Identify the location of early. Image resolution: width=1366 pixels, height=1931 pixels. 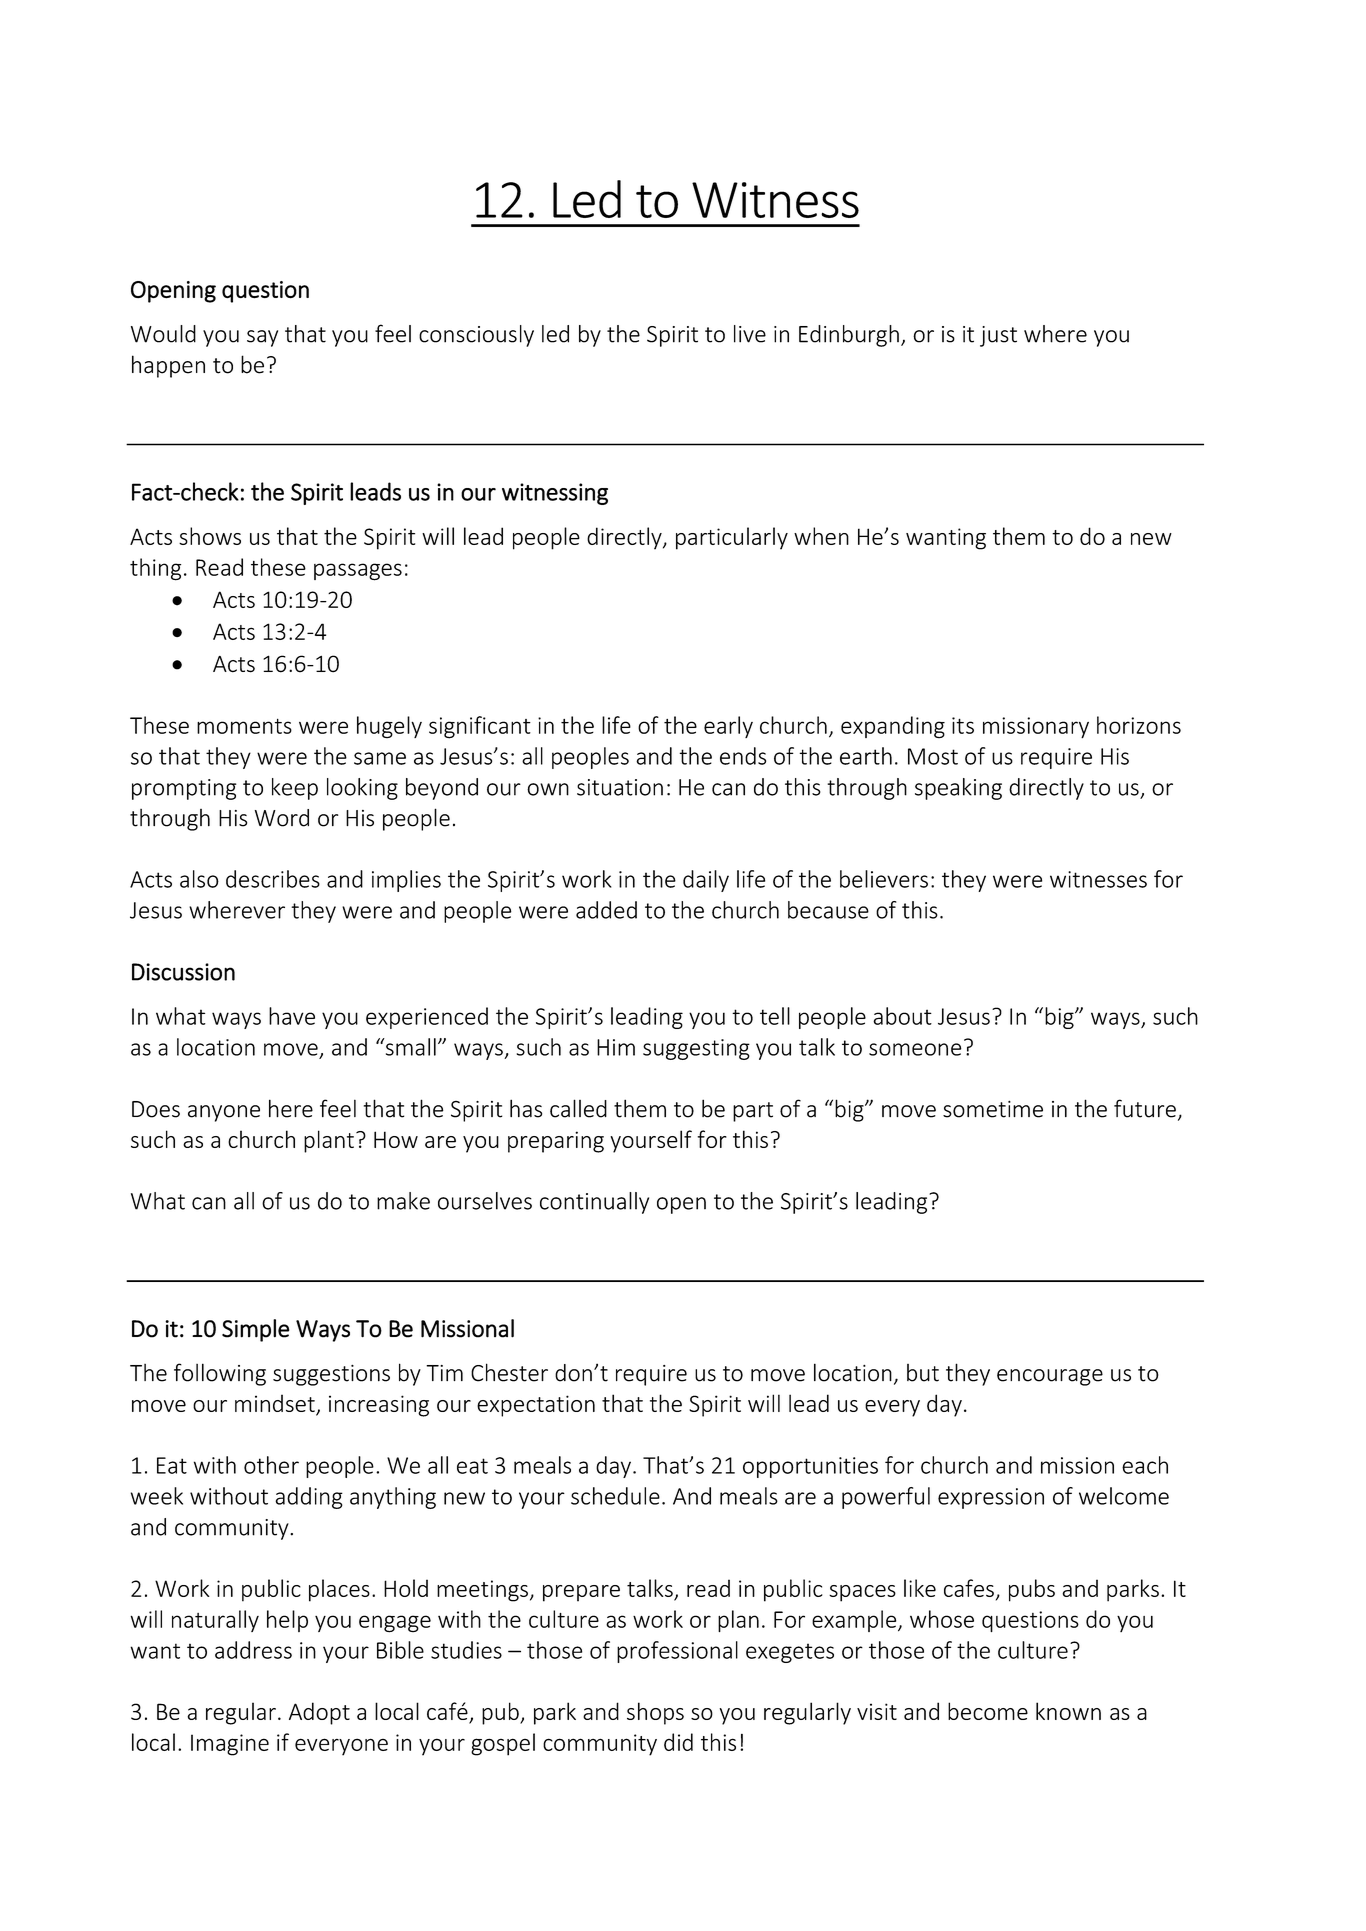
(728, 727).
